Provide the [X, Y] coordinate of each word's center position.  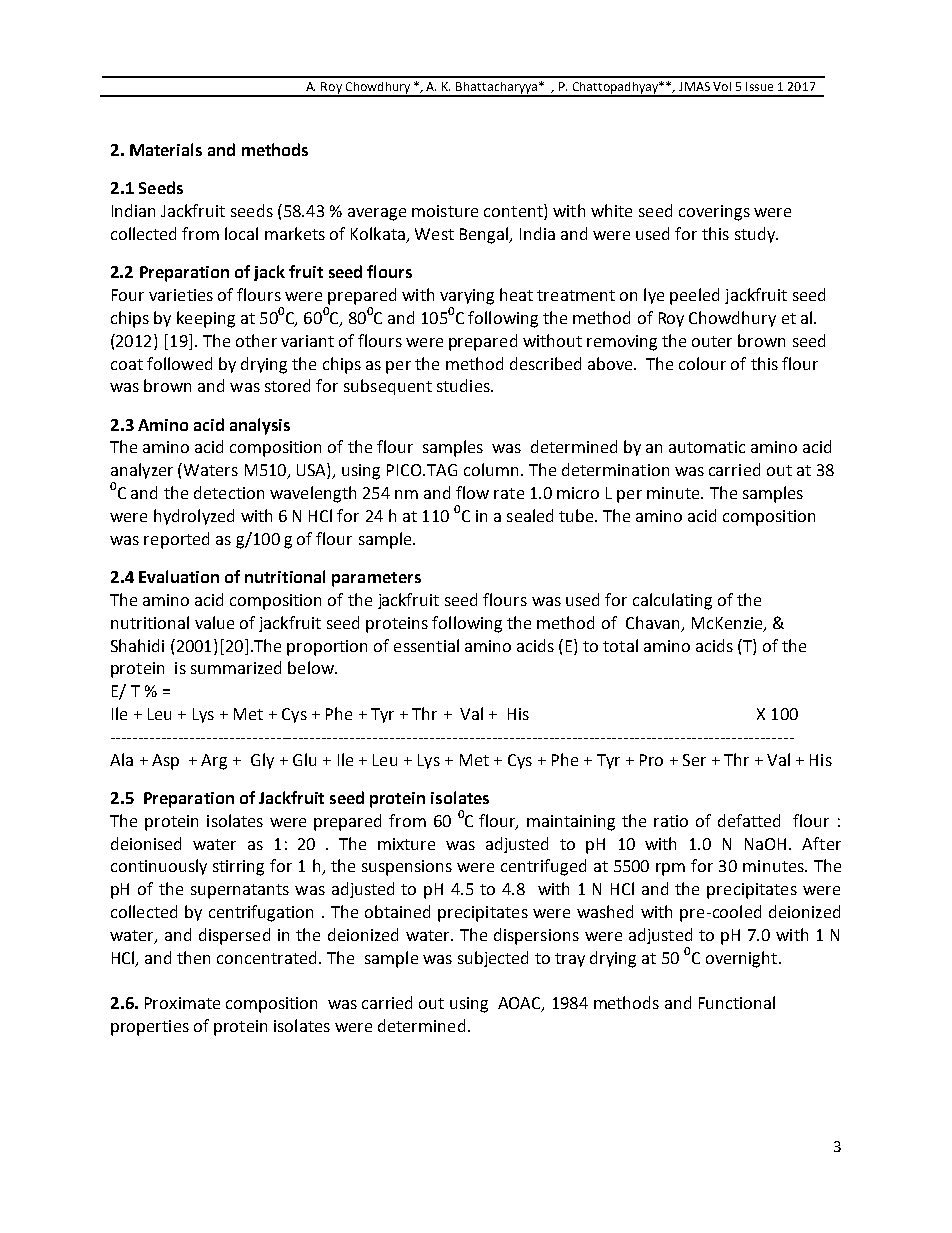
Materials [166, 149]
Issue [759, 86]
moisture [445, 211]
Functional [737, 1002]
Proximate [182, 1003]
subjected [493, 959]
